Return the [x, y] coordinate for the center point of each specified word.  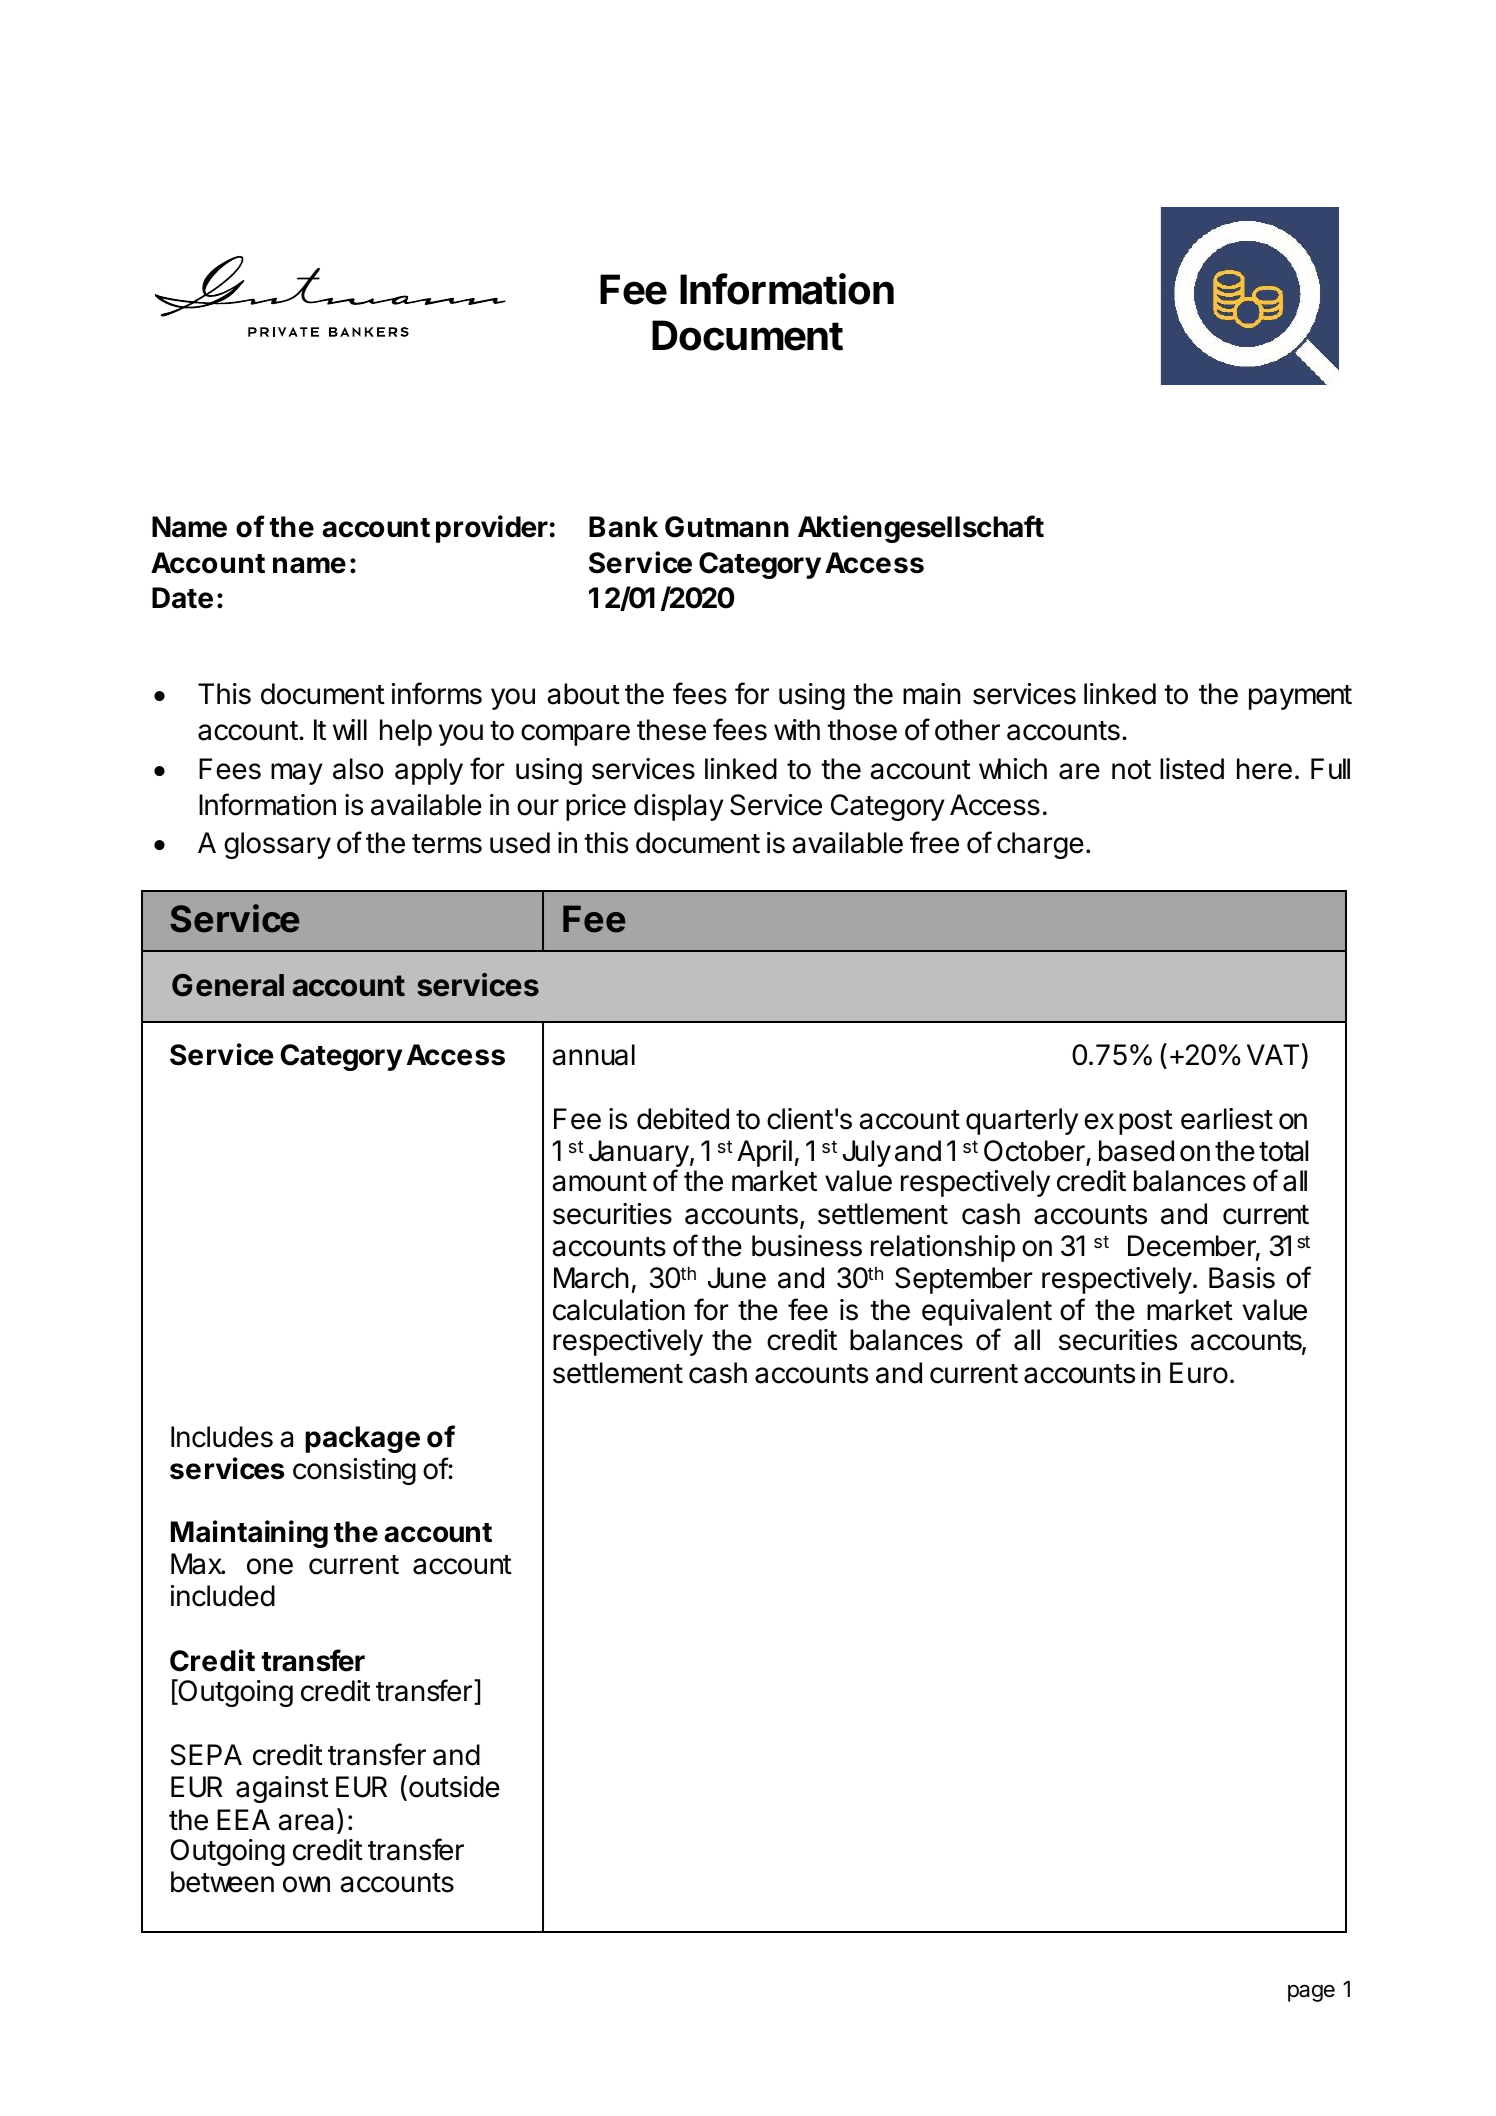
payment [1300, 697]
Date [182, 598]
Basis [1242, 1278]
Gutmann [727, 527]
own [306, 1884]
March [591, 1278]
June [737, 1278]
